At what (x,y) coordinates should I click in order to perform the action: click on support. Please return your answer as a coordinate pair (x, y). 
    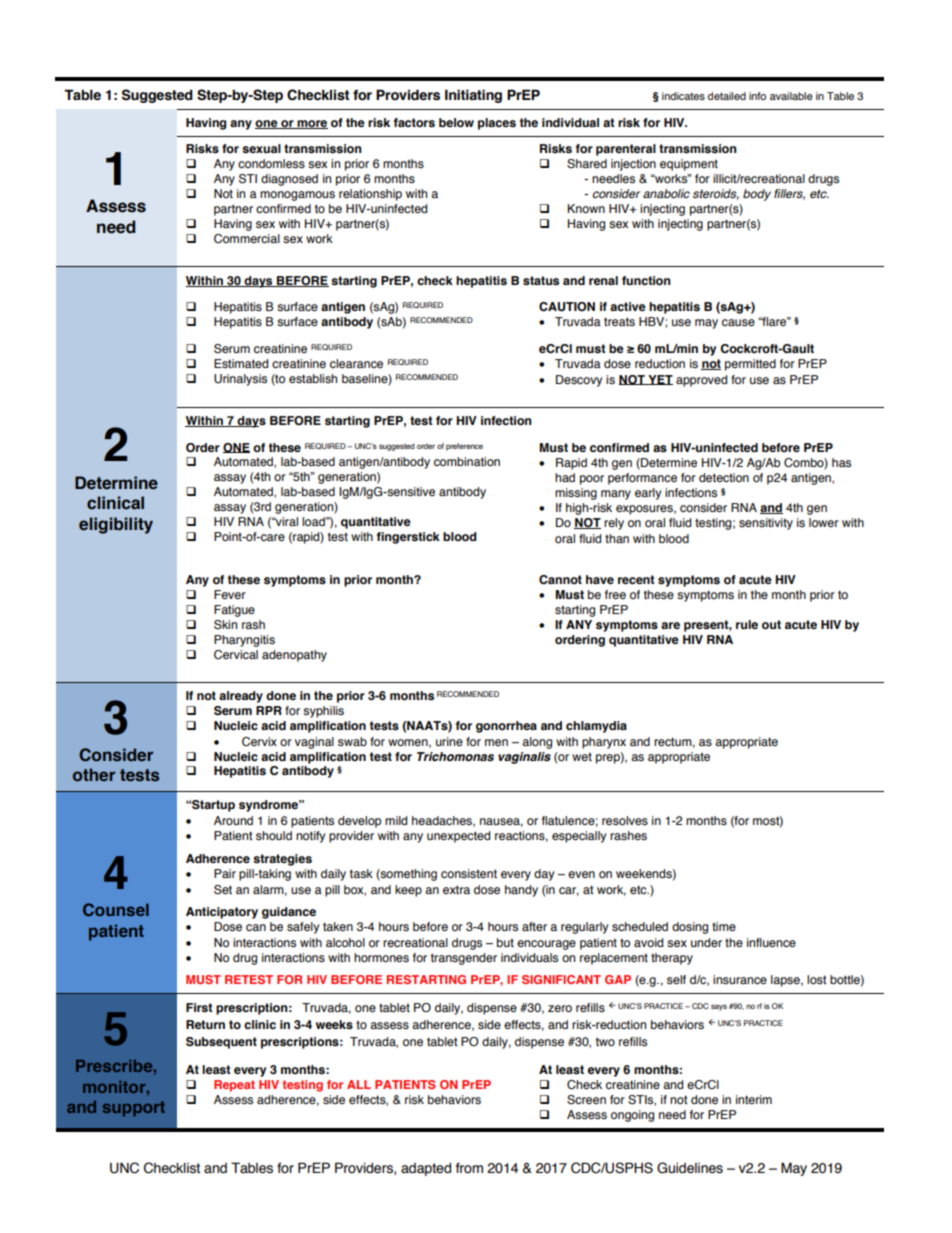
    Looking at the image, I should click on (133, 1109).
